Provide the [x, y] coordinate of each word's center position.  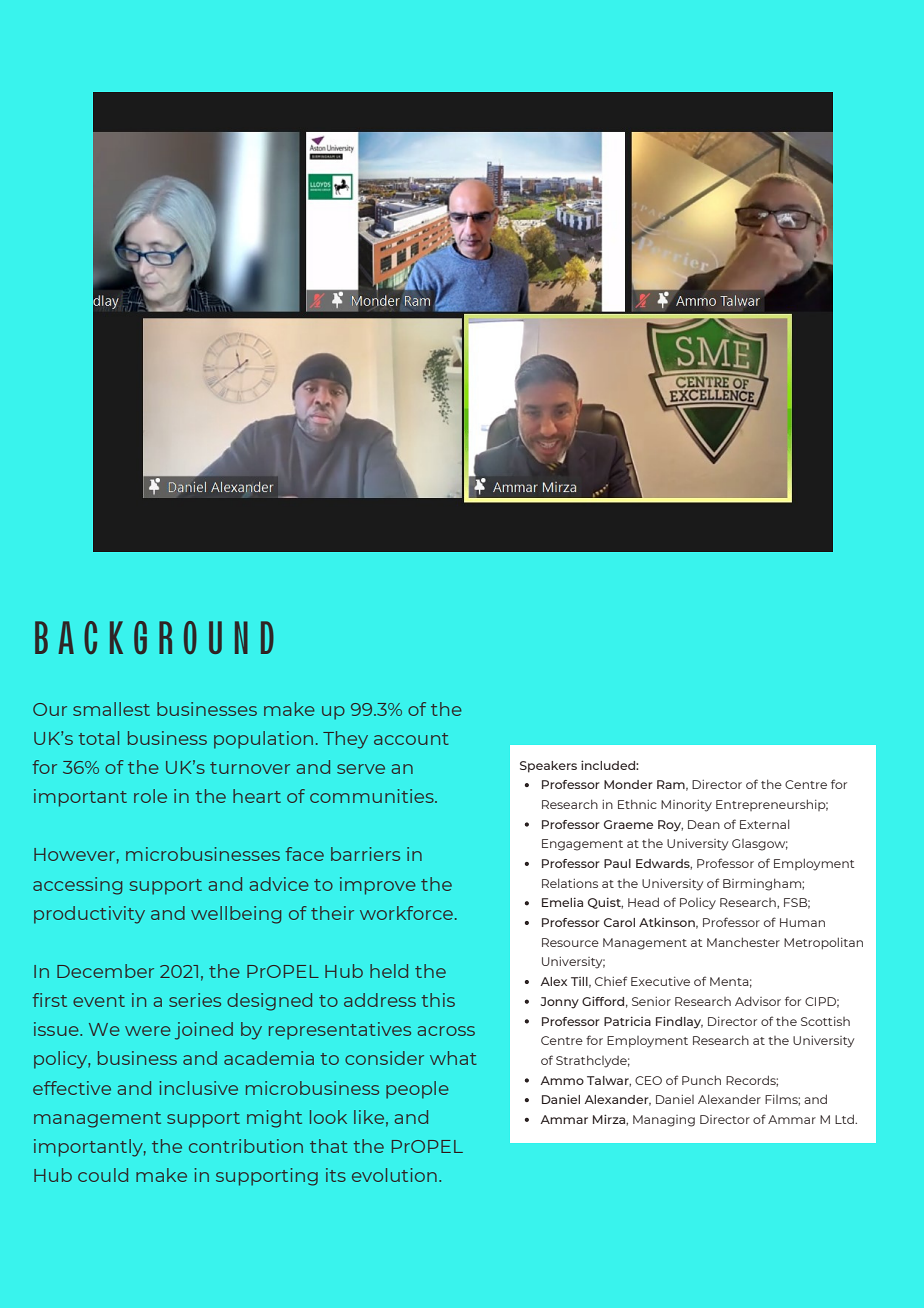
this [438, 1000]
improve [378, 886]
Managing [664, 1121]
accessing [77, 886]
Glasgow [760, 845]
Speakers [548, 767]
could [103, 1175]
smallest [111, 709]
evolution [394, 1175]
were [148, 1031]
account [411, 739]
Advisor [758, 1001]
